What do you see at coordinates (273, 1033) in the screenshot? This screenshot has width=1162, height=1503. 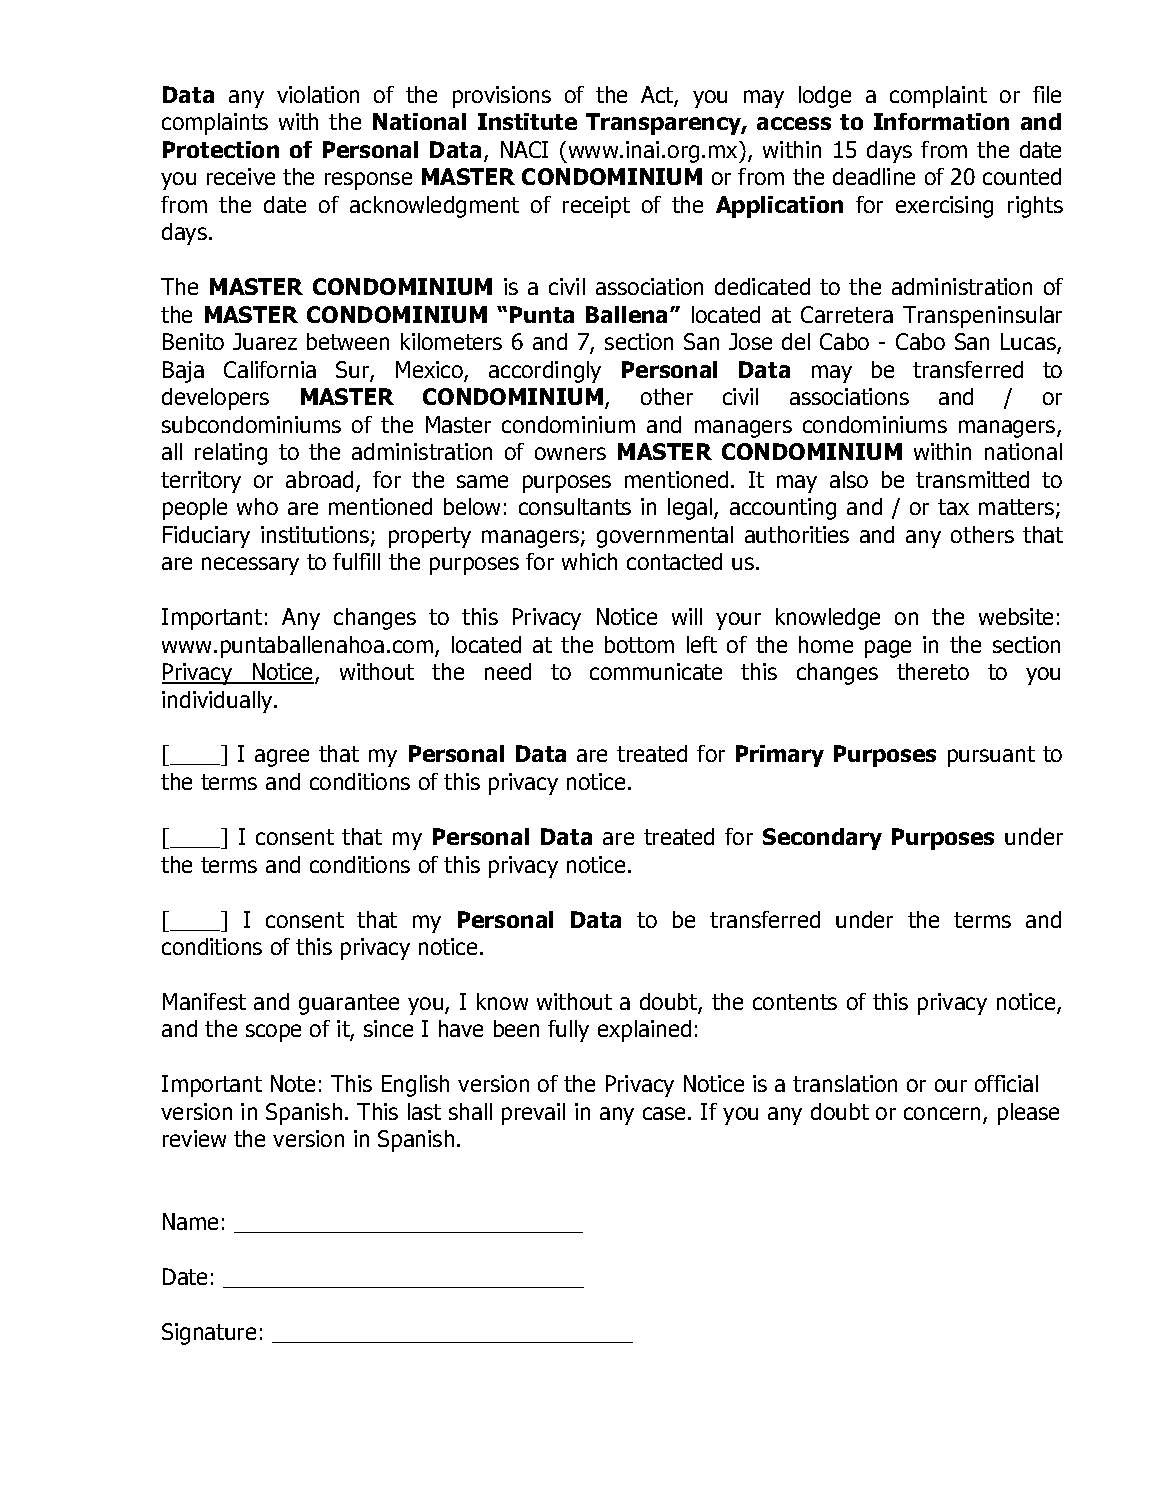 I see `scope` at bounding box center [273, 1033].
